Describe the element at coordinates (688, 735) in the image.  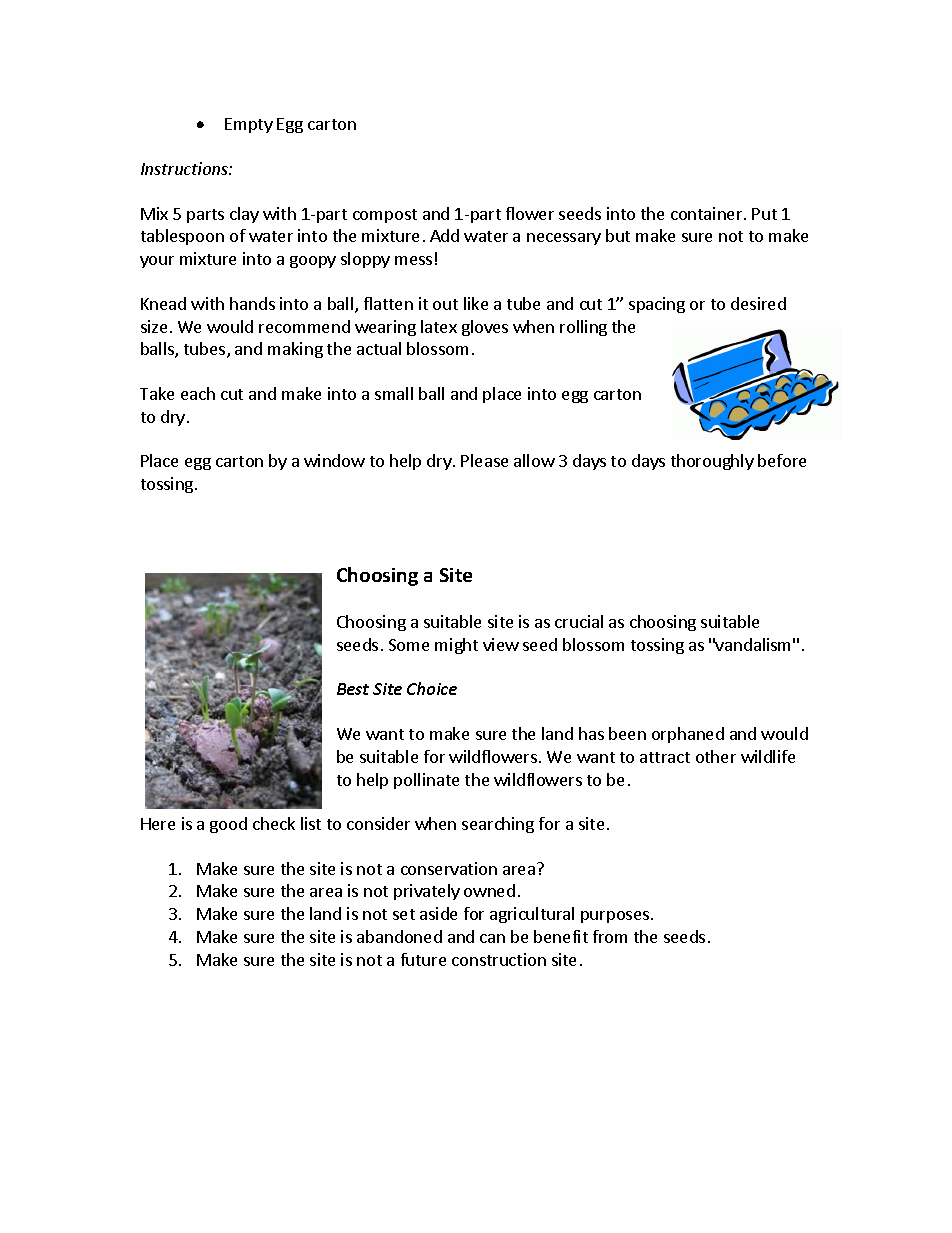
I see `orphaned` at that location.
